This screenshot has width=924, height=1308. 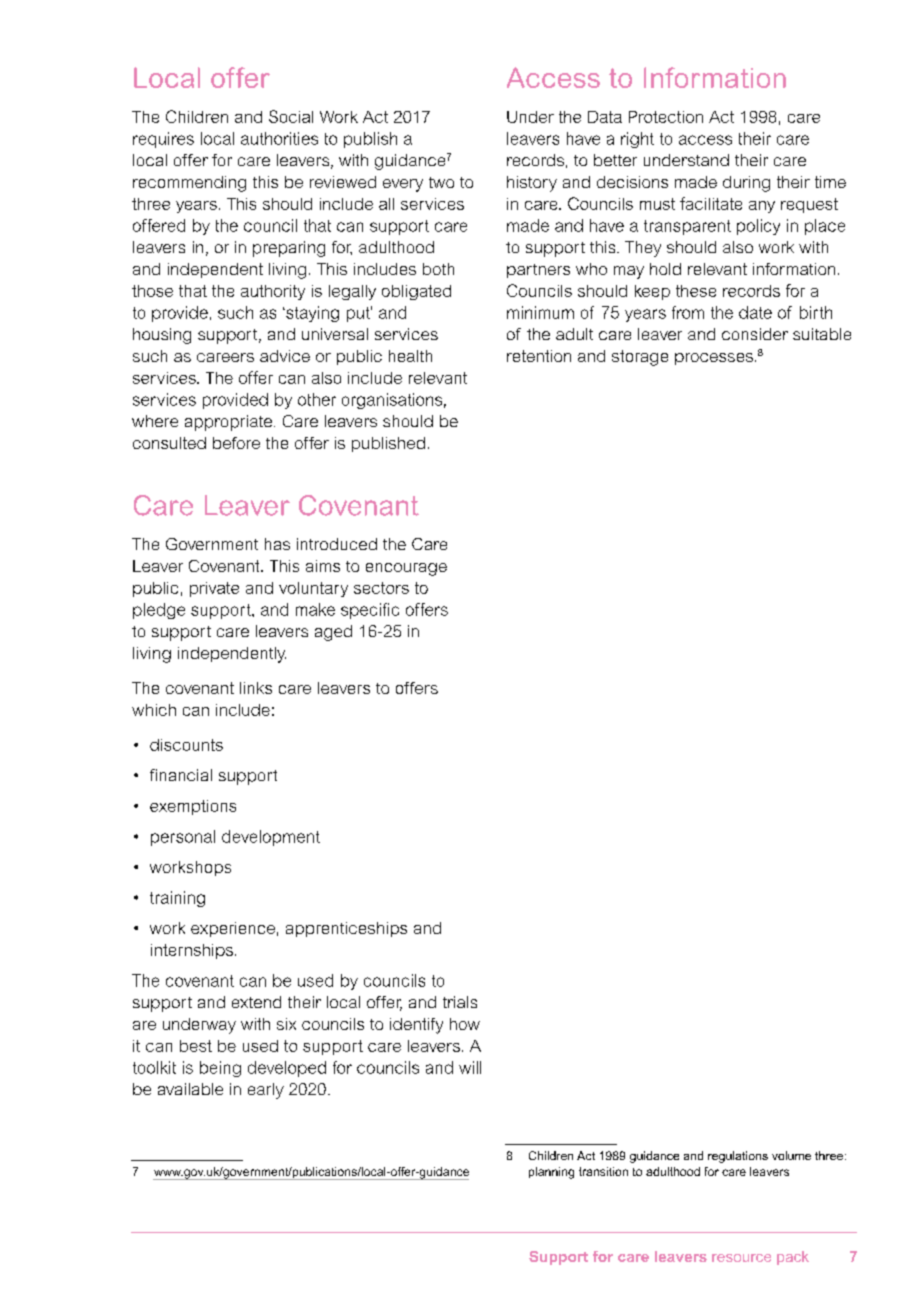 What do you see at coordinates (465, 1024) in the screenshot?
I see `how` at bounding box center [465, 1024].
